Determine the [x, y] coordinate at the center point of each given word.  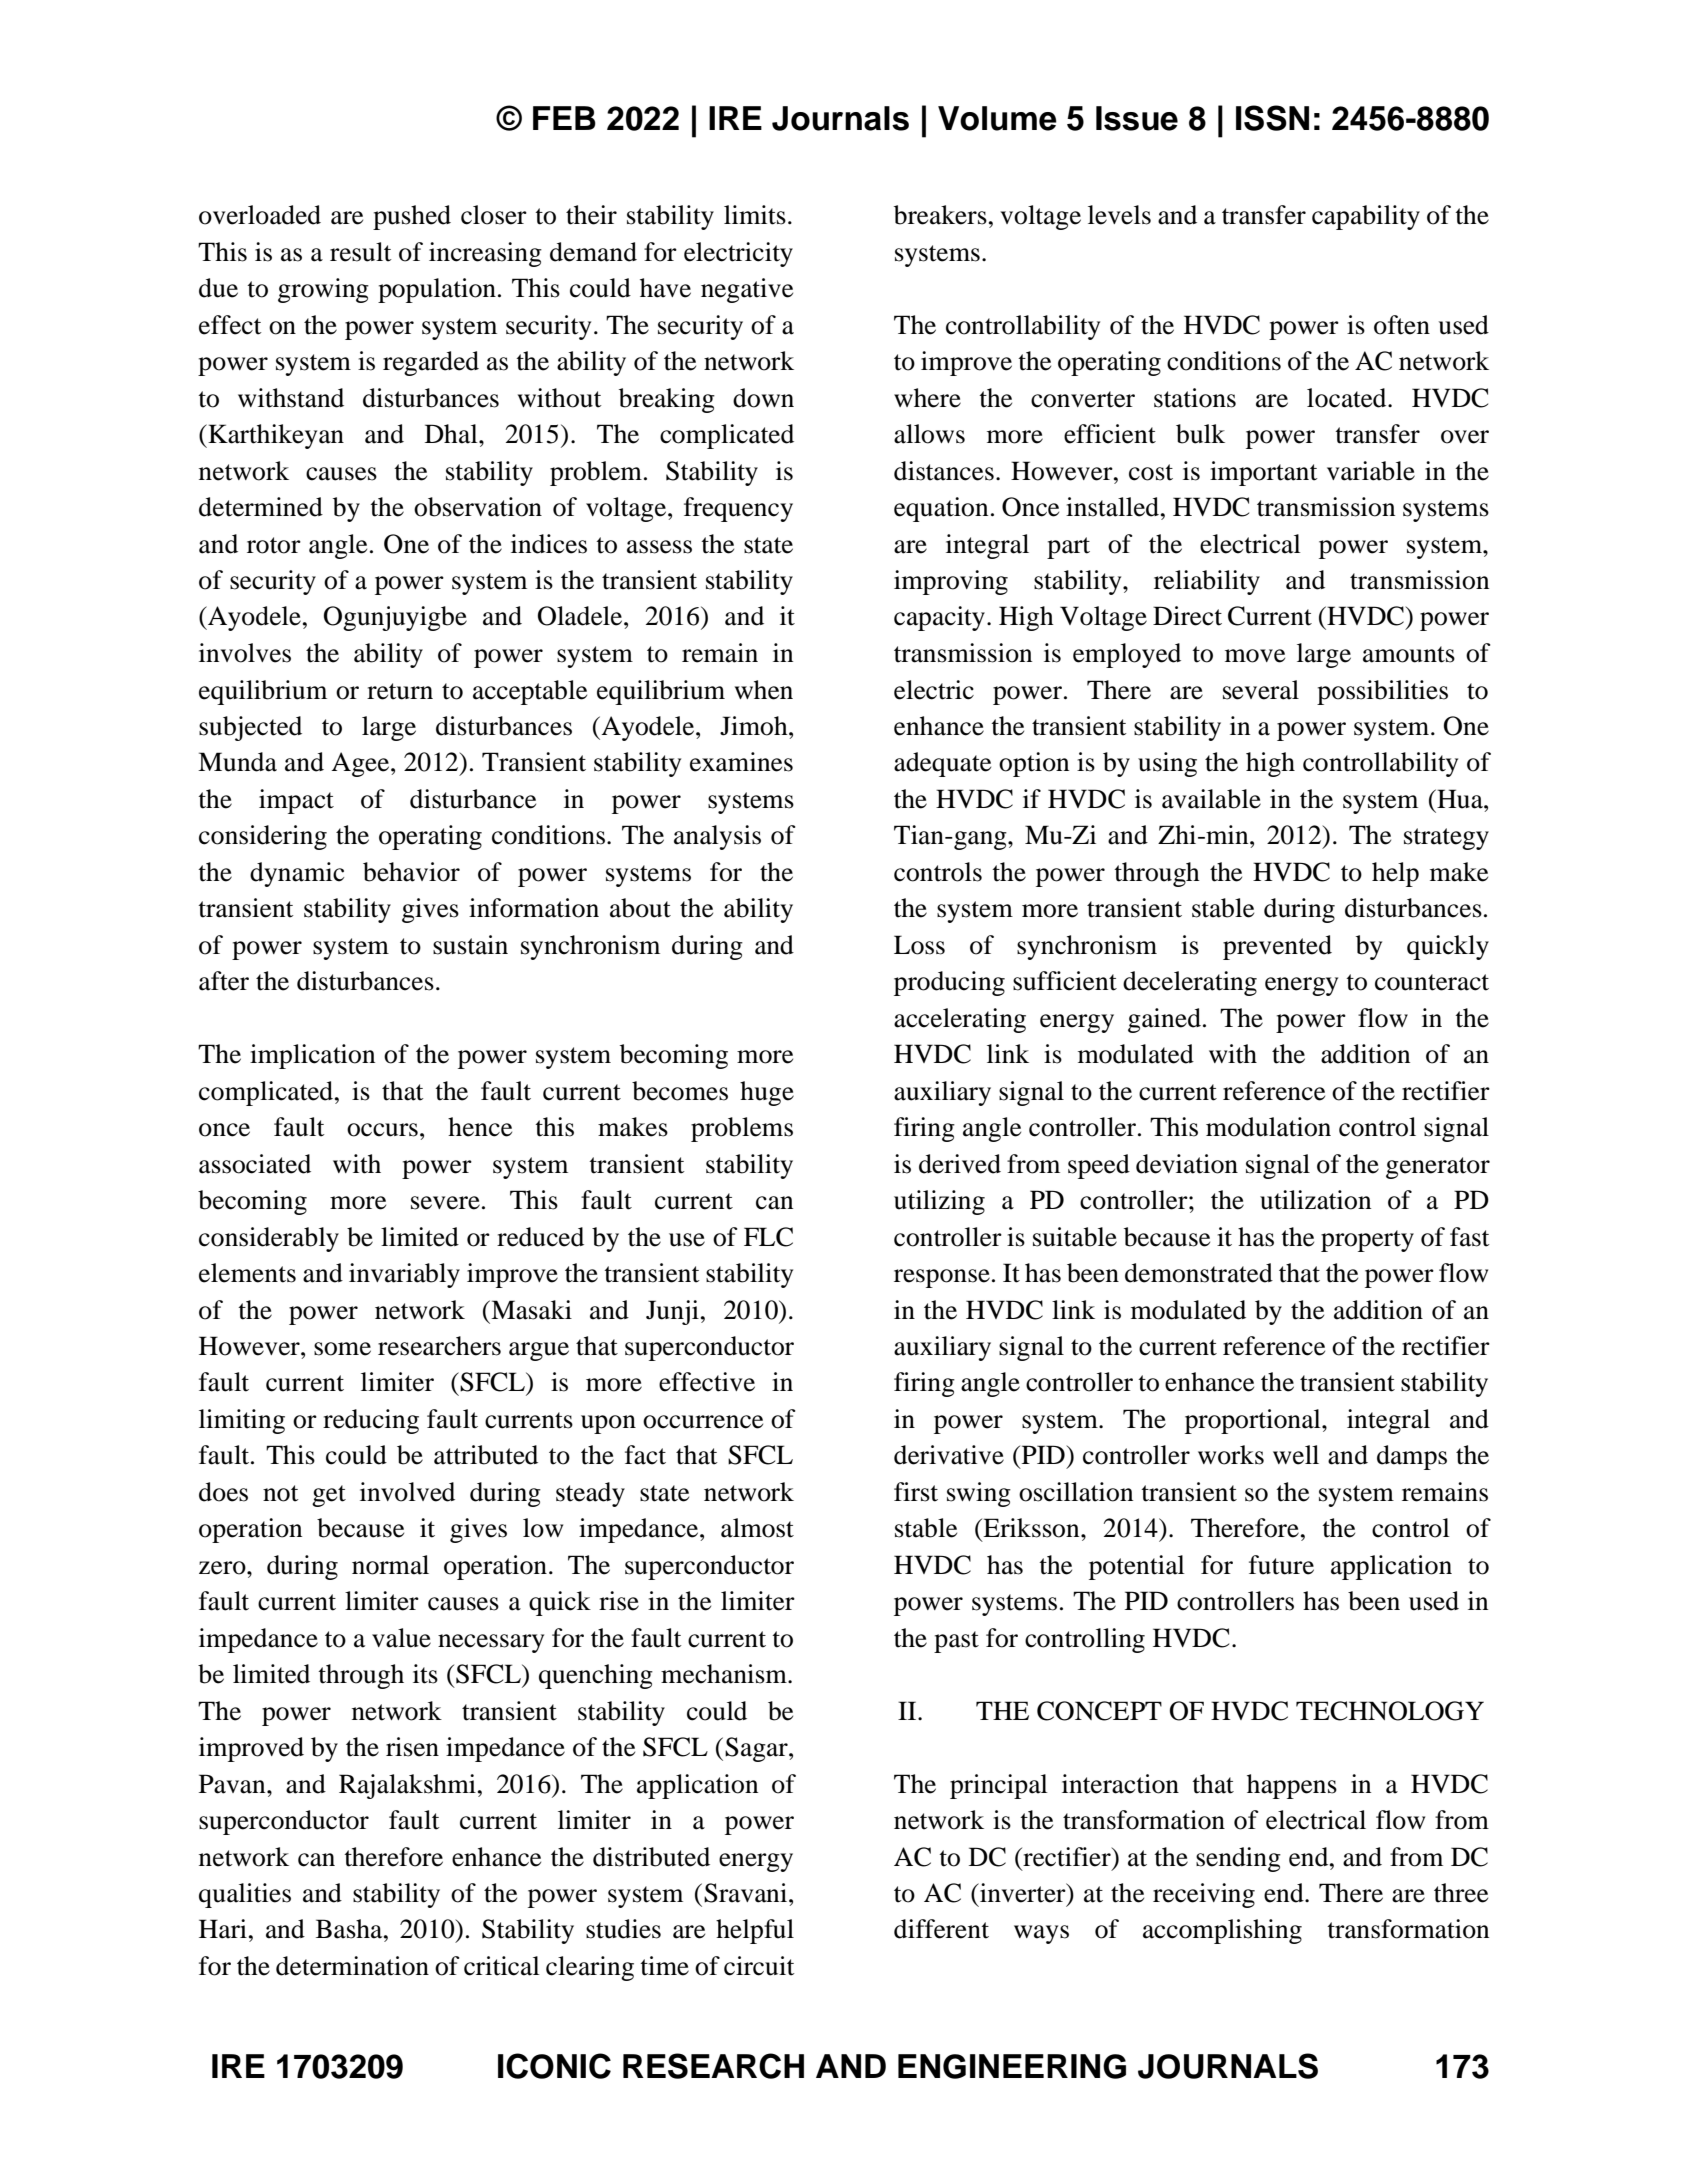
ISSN [1272, 118]
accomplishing [1222, 1931]
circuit [759, 1966]
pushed [412, 217]
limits [755, 215]
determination [352, 1966]
